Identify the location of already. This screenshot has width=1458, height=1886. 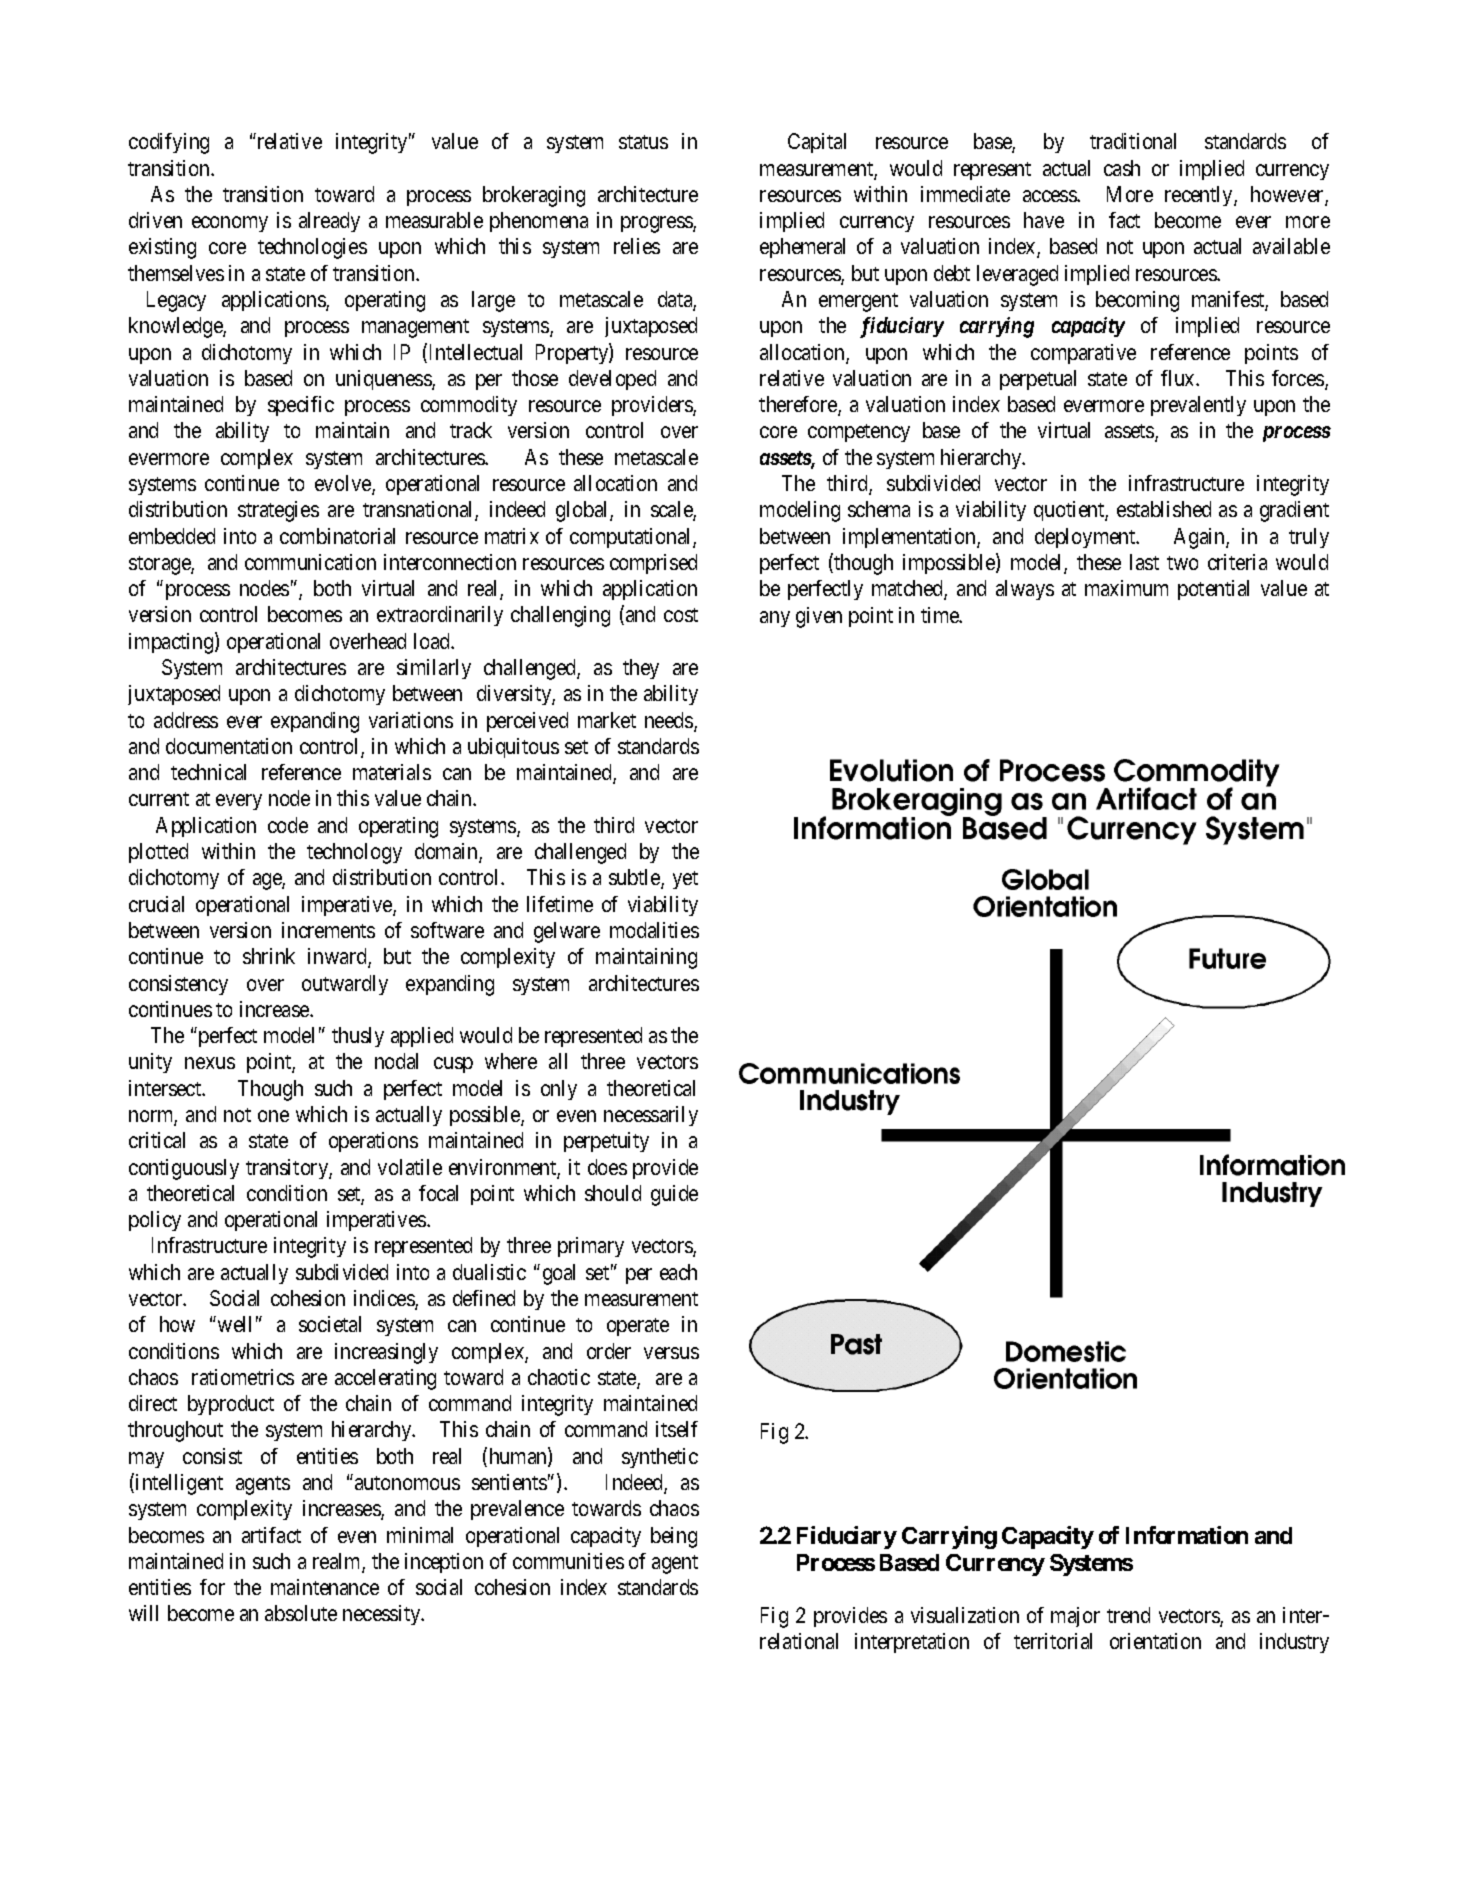
(329, 222).
